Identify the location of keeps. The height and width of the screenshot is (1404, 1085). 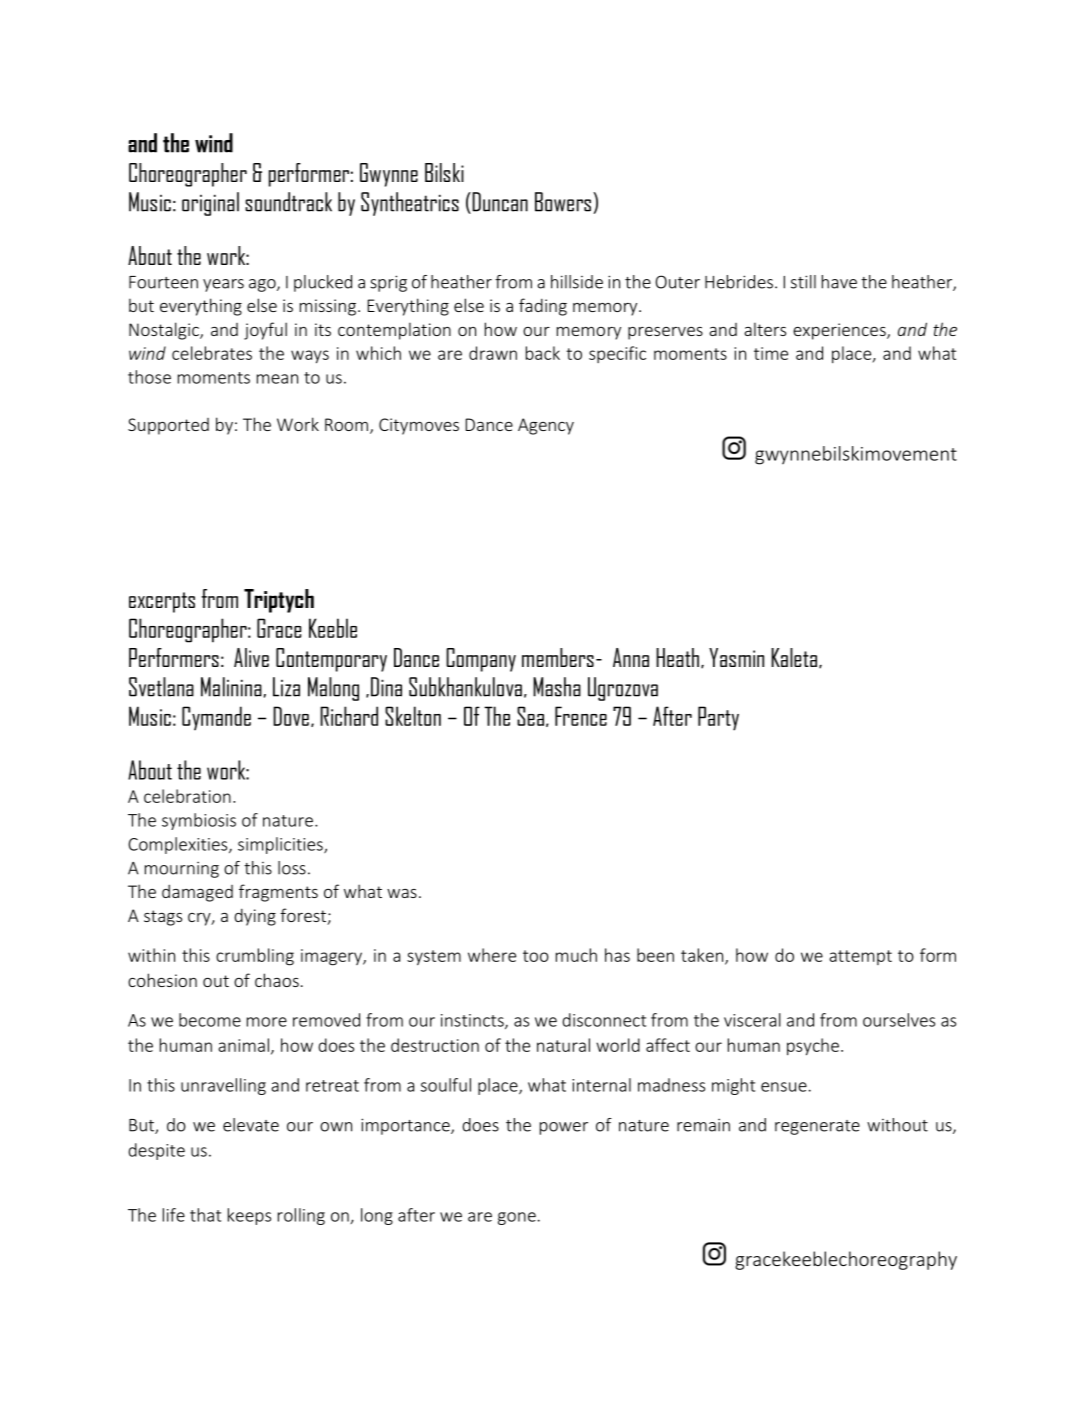
(249, 1216).
